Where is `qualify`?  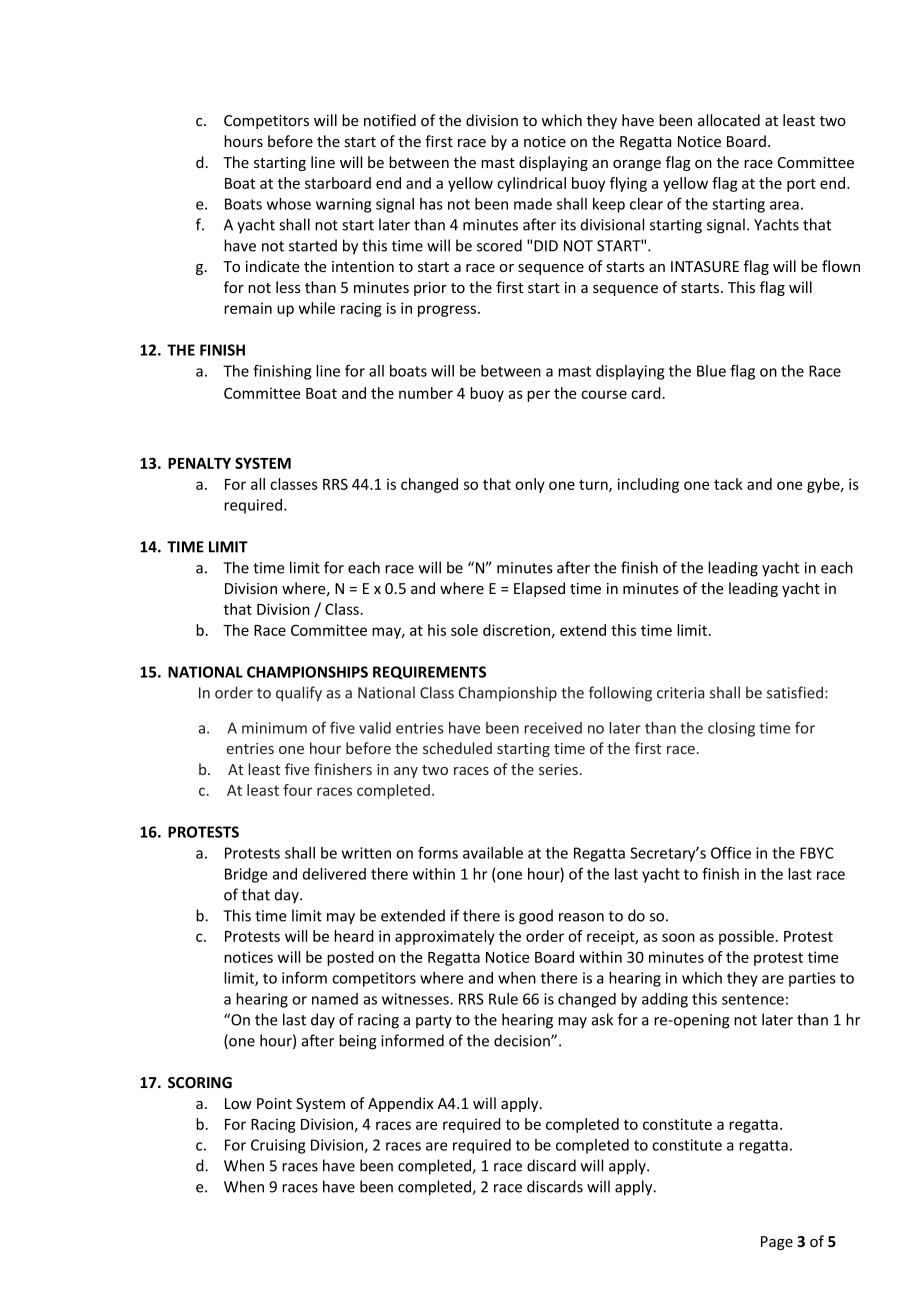 qualify is located at coordinates (299, 694).
